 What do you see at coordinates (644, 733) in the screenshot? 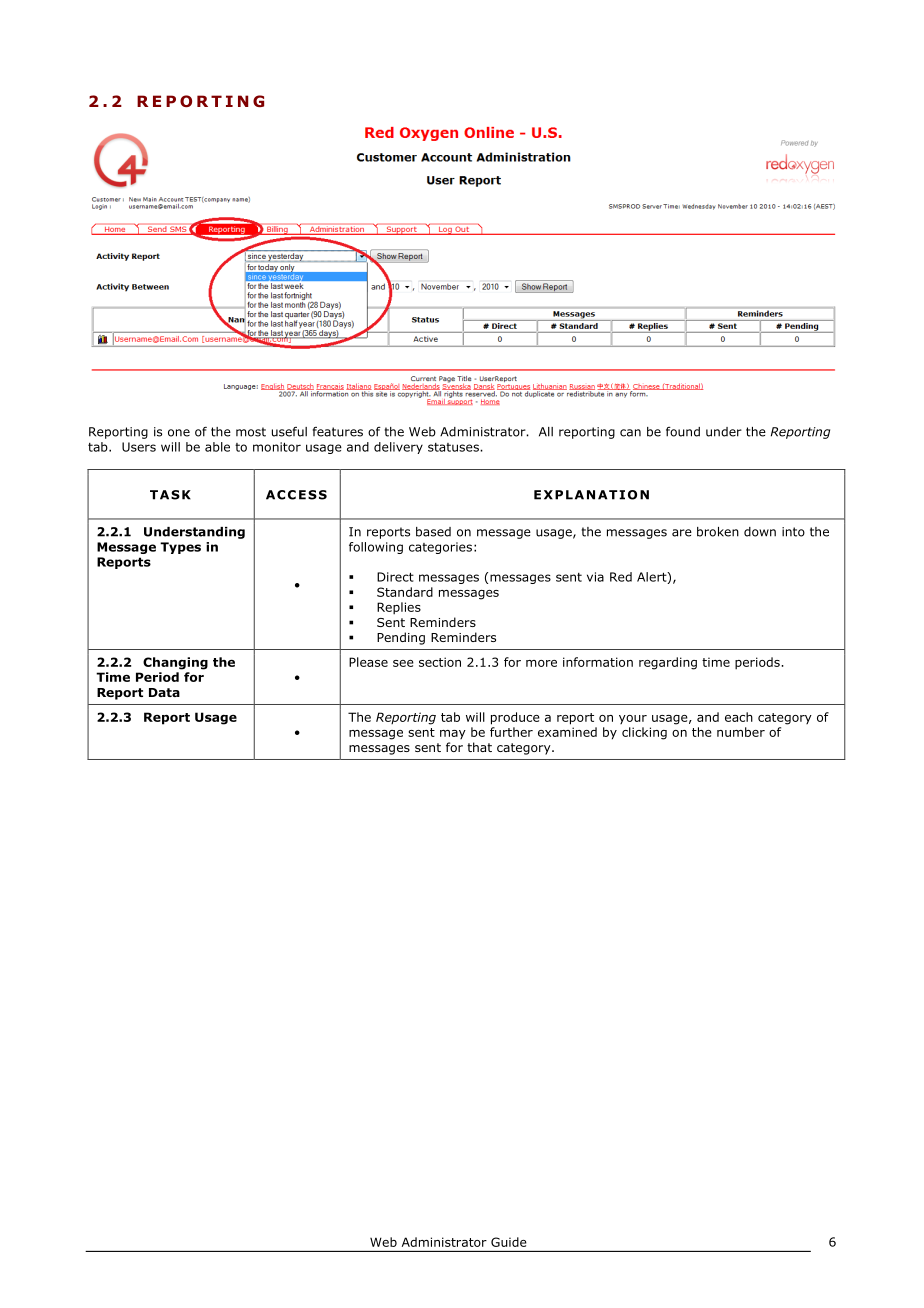
I see `clicking` at bounding box center [644, 733].
